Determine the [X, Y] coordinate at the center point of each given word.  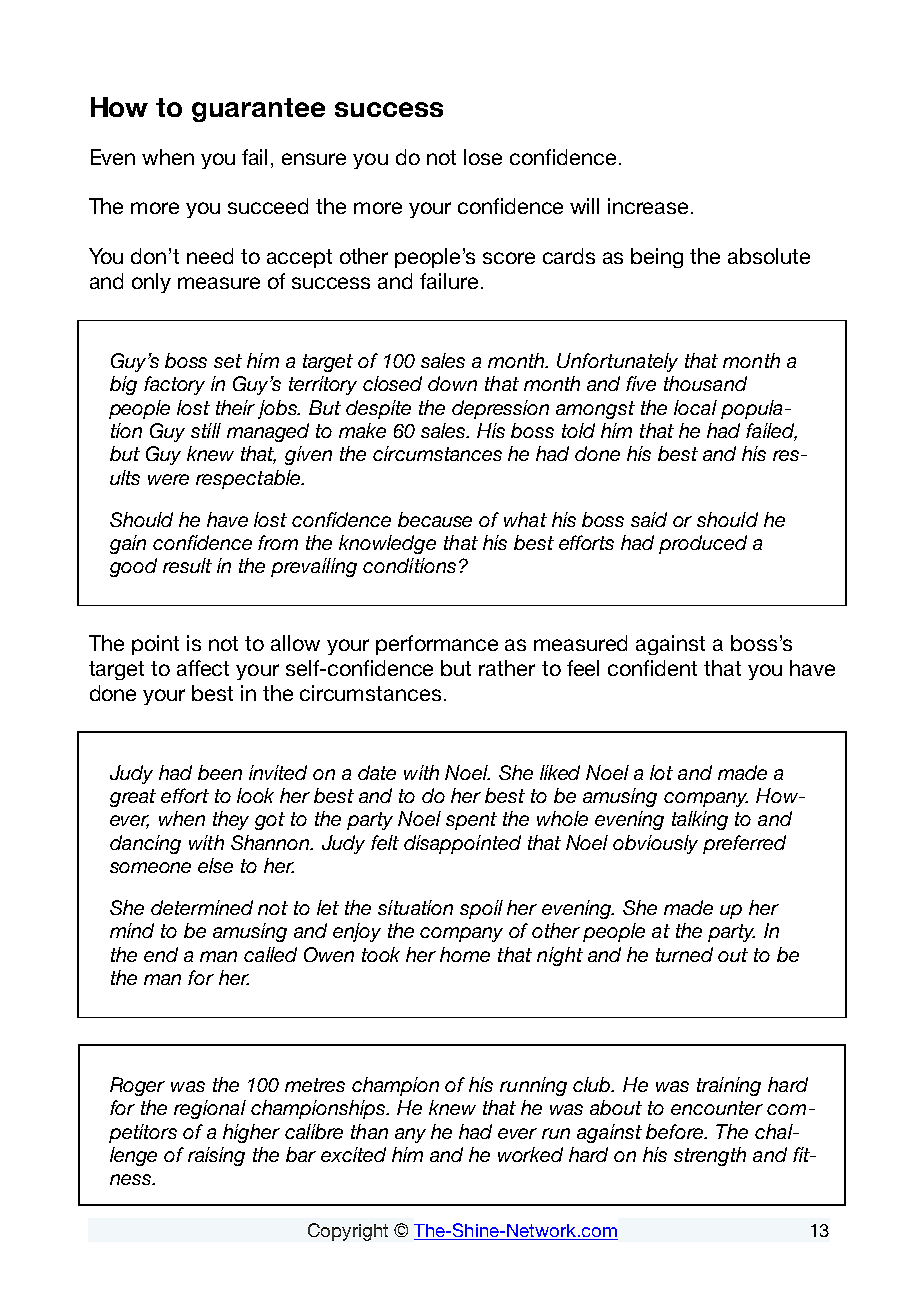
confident [652, 668]
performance [437, 645]
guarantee [258, 110]
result [187, 565]
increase [648, 206]
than [369, 1131]
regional [210, 1109]
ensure [314, 159]
